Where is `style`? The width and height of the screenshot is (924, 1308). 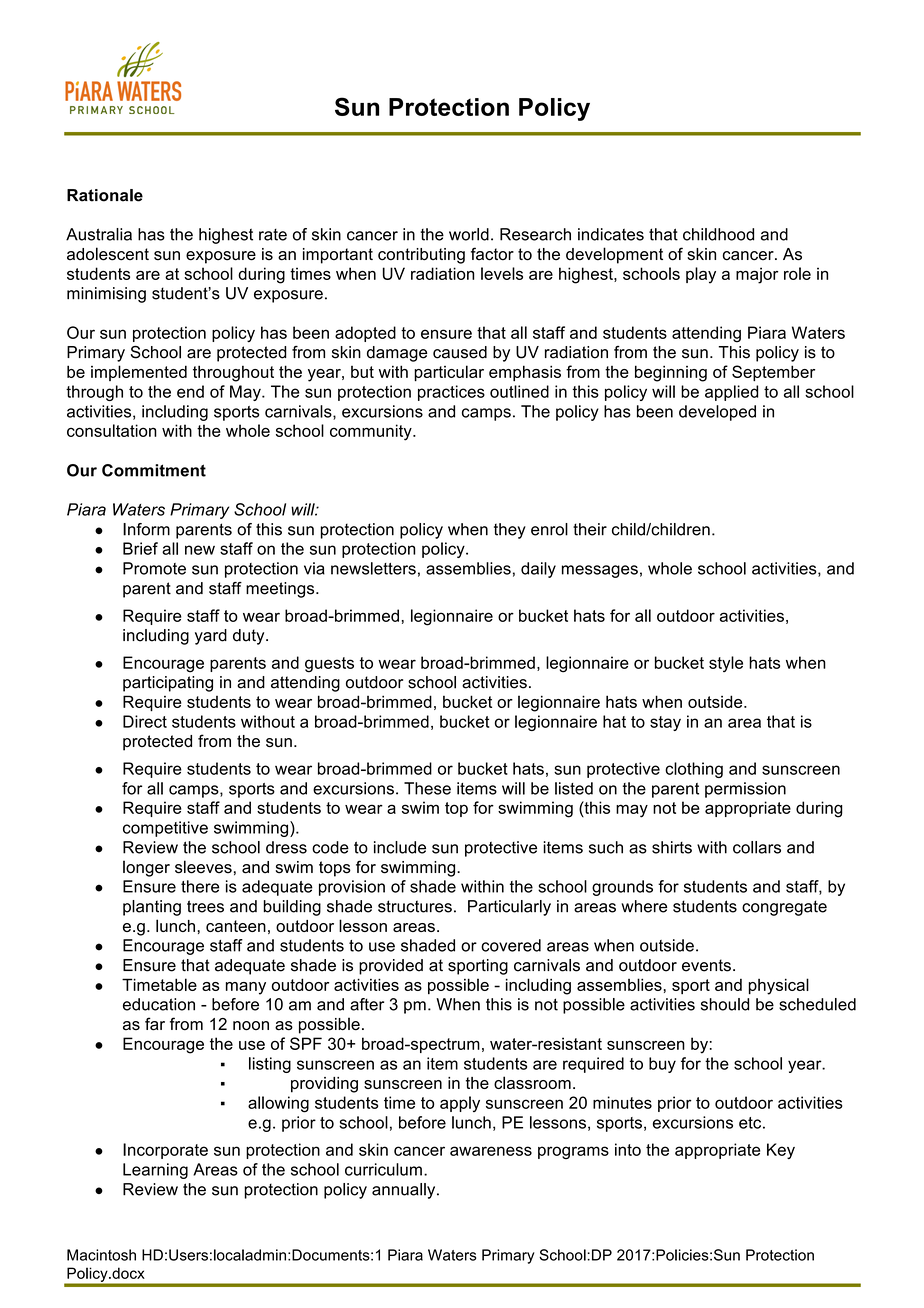
style is located at coordinates (726, 664).
